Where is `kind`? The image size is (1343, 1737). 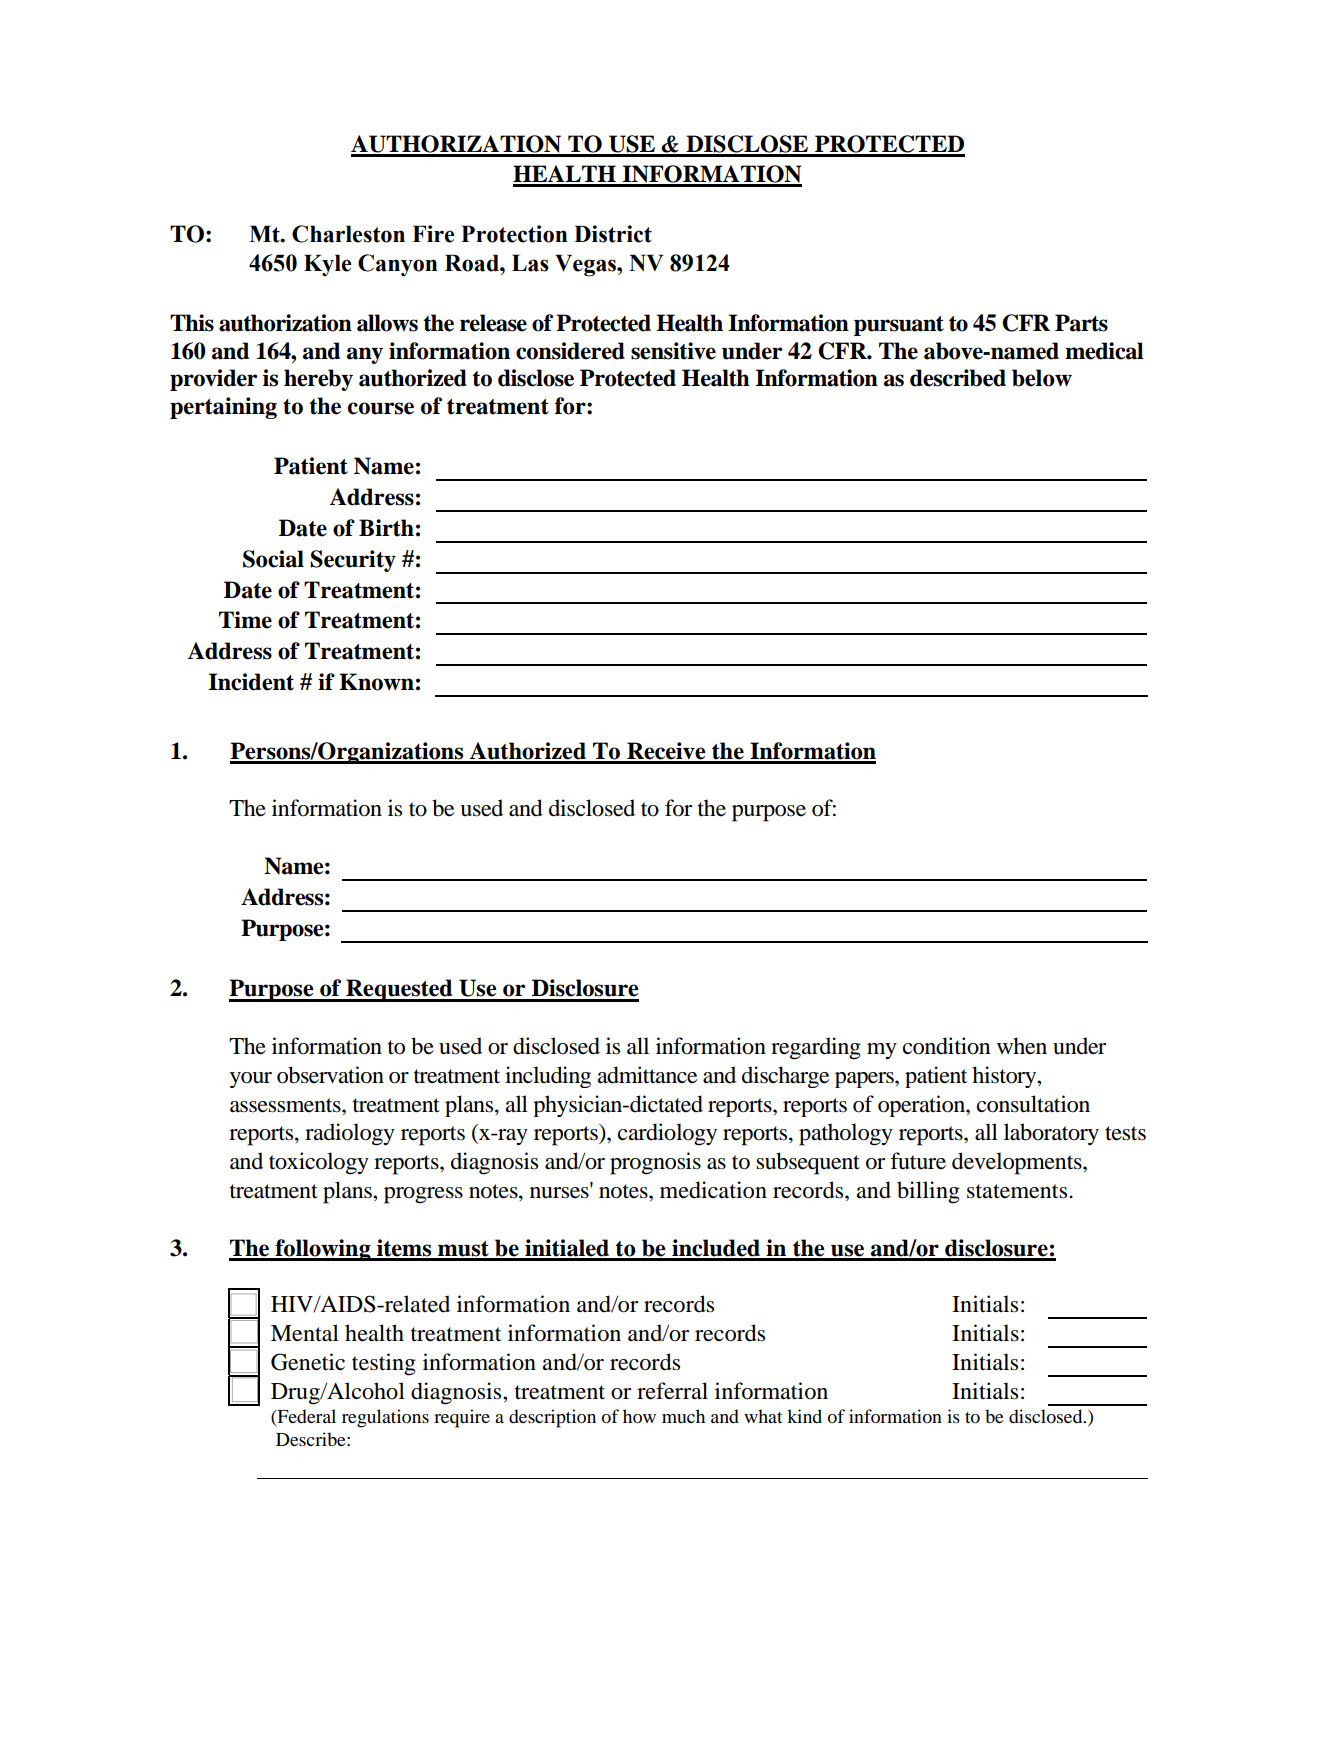
kind is located at coordinates (804, 1416).
